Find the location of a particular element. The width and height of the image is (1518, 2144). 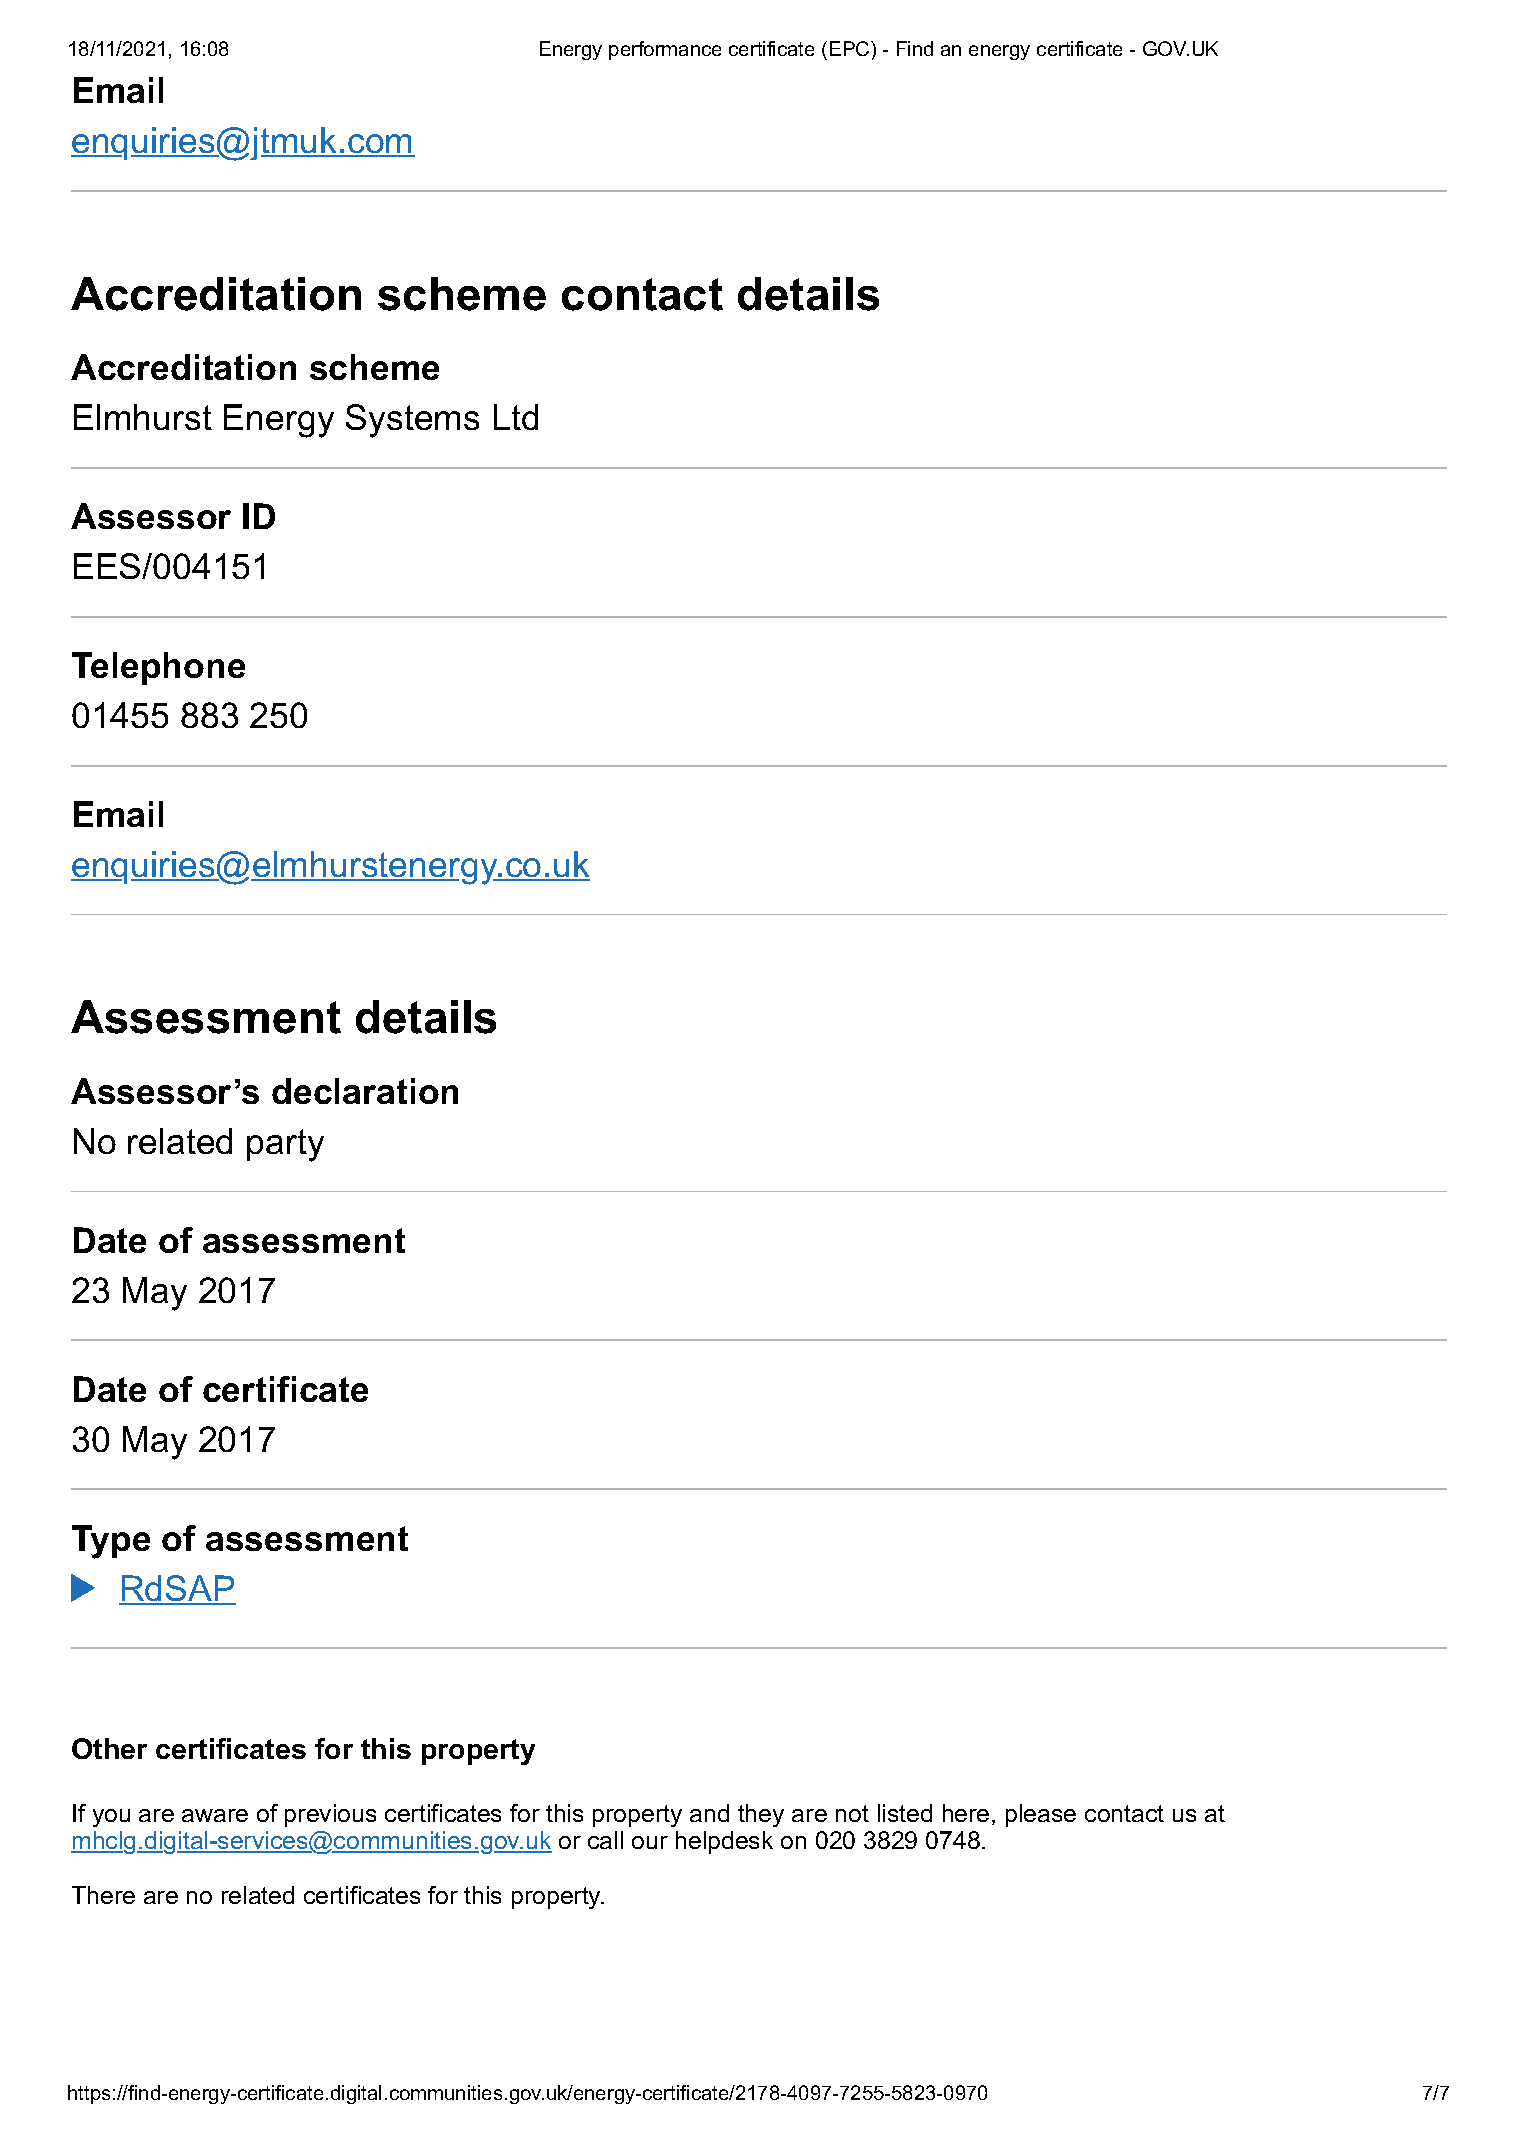

performance is located at coordinates (665, 50).
